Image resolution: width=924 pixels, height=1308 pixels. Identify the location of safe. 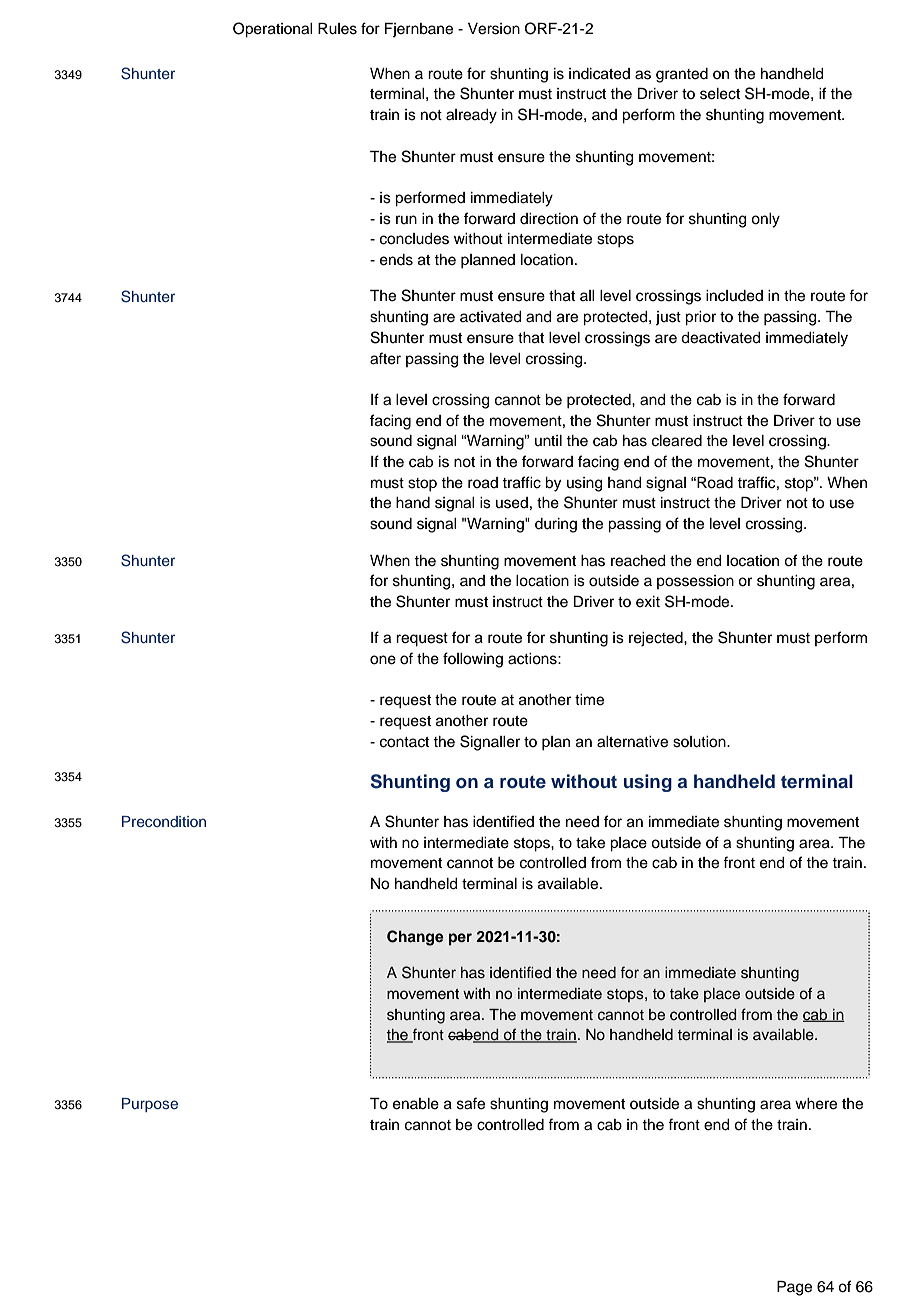
(471, 1103).
